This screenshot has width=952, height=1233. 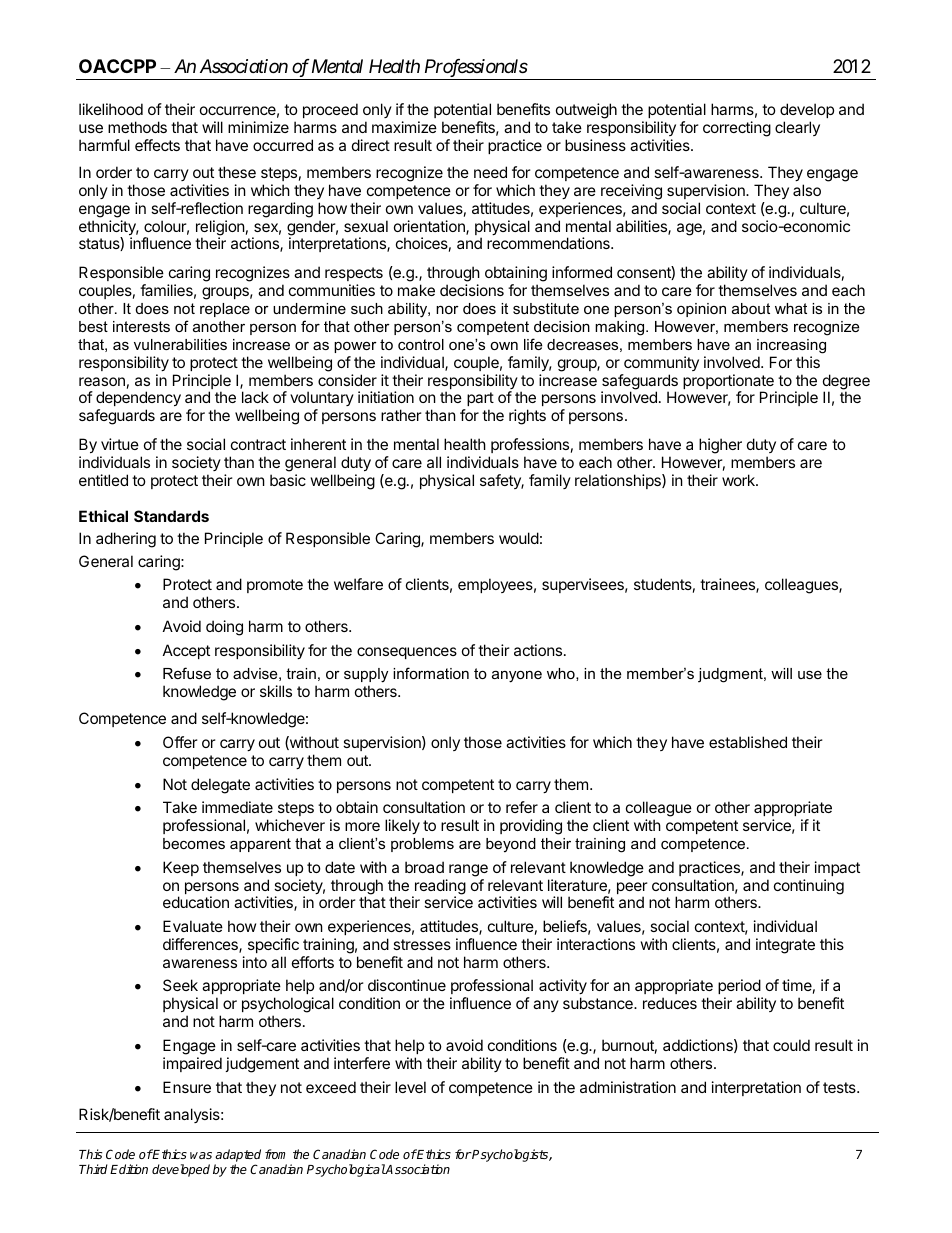 I want to click on established, so click(x=748, y=742).
